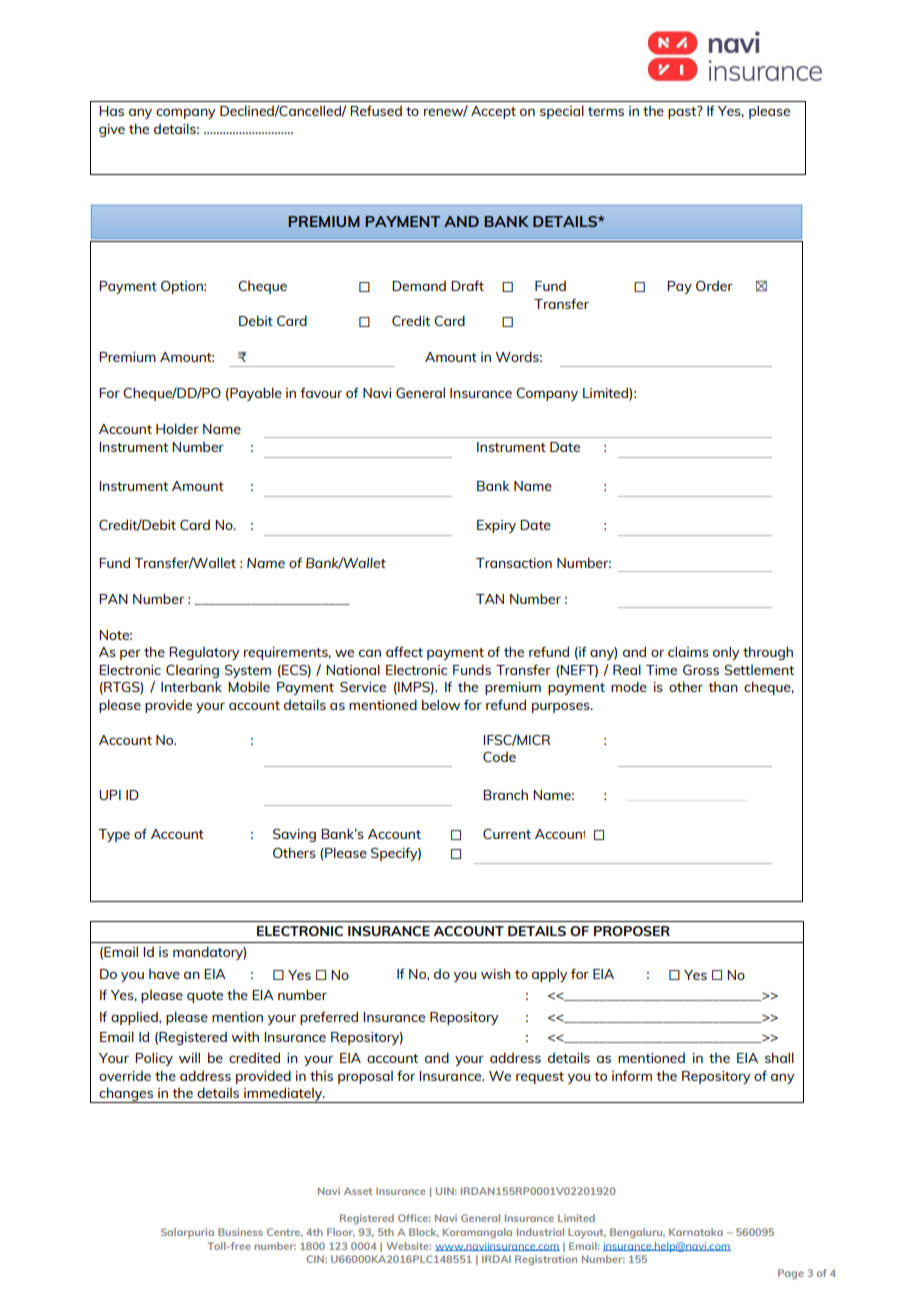 This page has width=924, height=1308. I want to click on Business, so click(240, 1232).
